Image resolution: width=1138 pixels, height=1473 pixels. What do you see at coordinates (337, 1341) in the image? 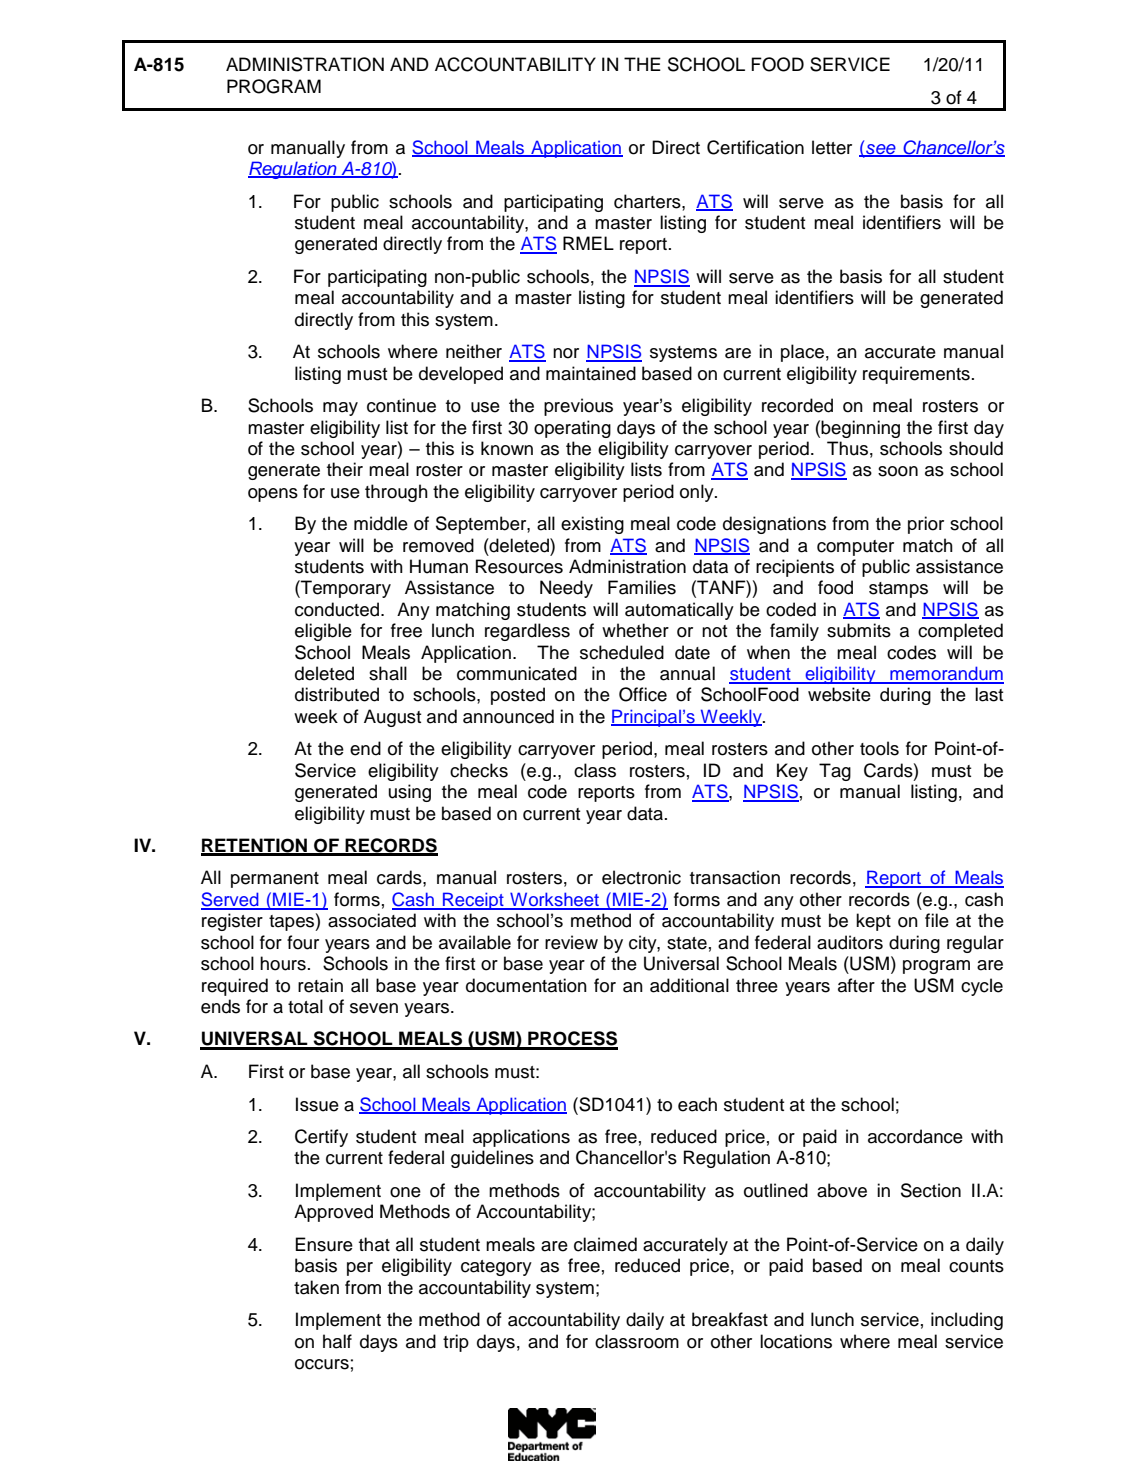
I see `half` at bounding box center [337, 1341].
